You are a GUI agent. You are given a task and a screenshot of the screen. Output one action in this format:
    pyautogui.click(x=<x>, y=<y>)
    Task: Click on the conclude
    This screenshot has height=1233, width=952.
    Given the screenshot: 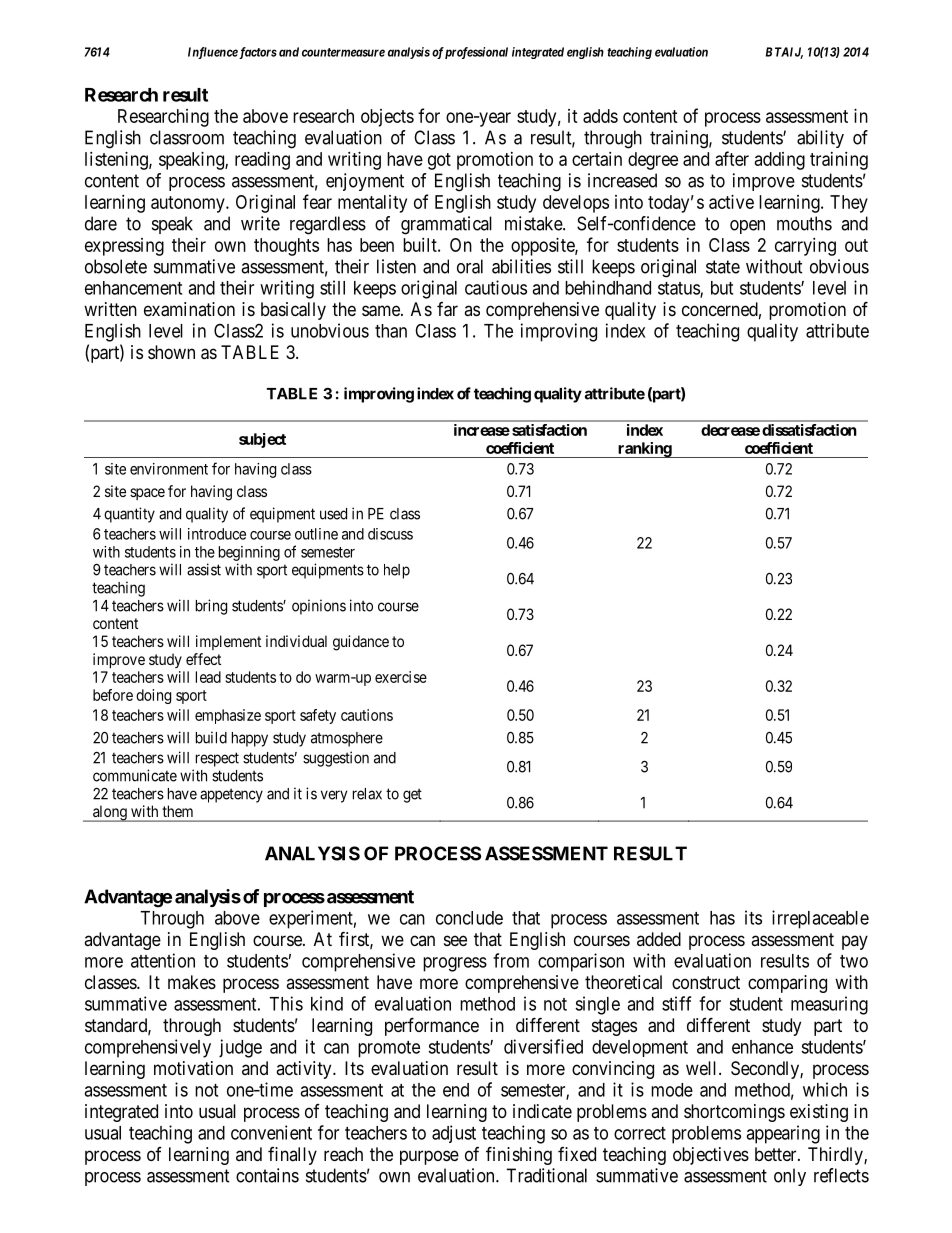 What is the action you would take?
    pyautogui.click(x=469, y=918)
